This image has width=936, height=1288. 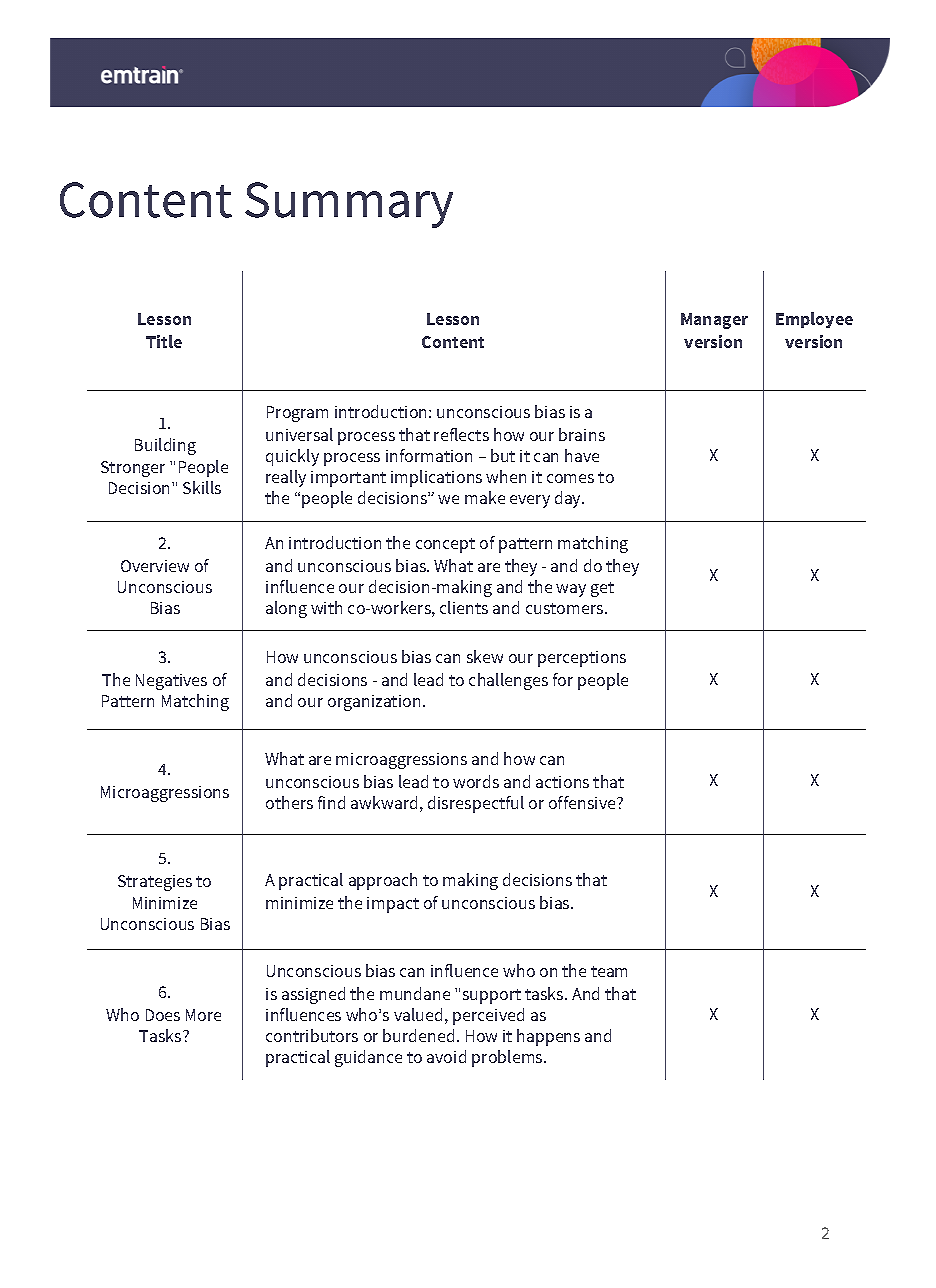 What do you see at coordinates (203, 1015) in the image?
I see `More` at bounding box center [203, 1015].
